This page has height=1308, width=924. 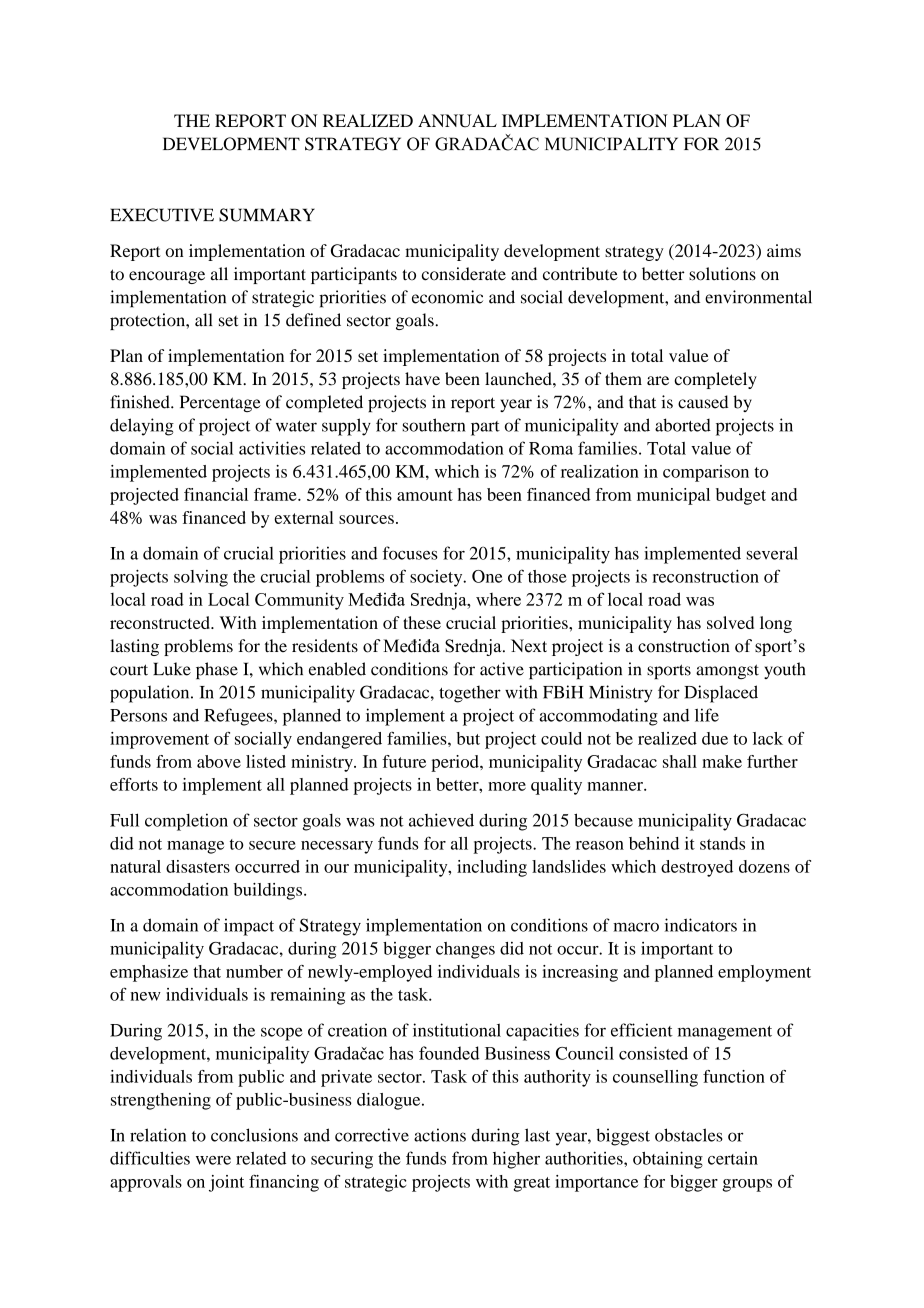 I want to click on amongst, so click(x=727, y=671).
